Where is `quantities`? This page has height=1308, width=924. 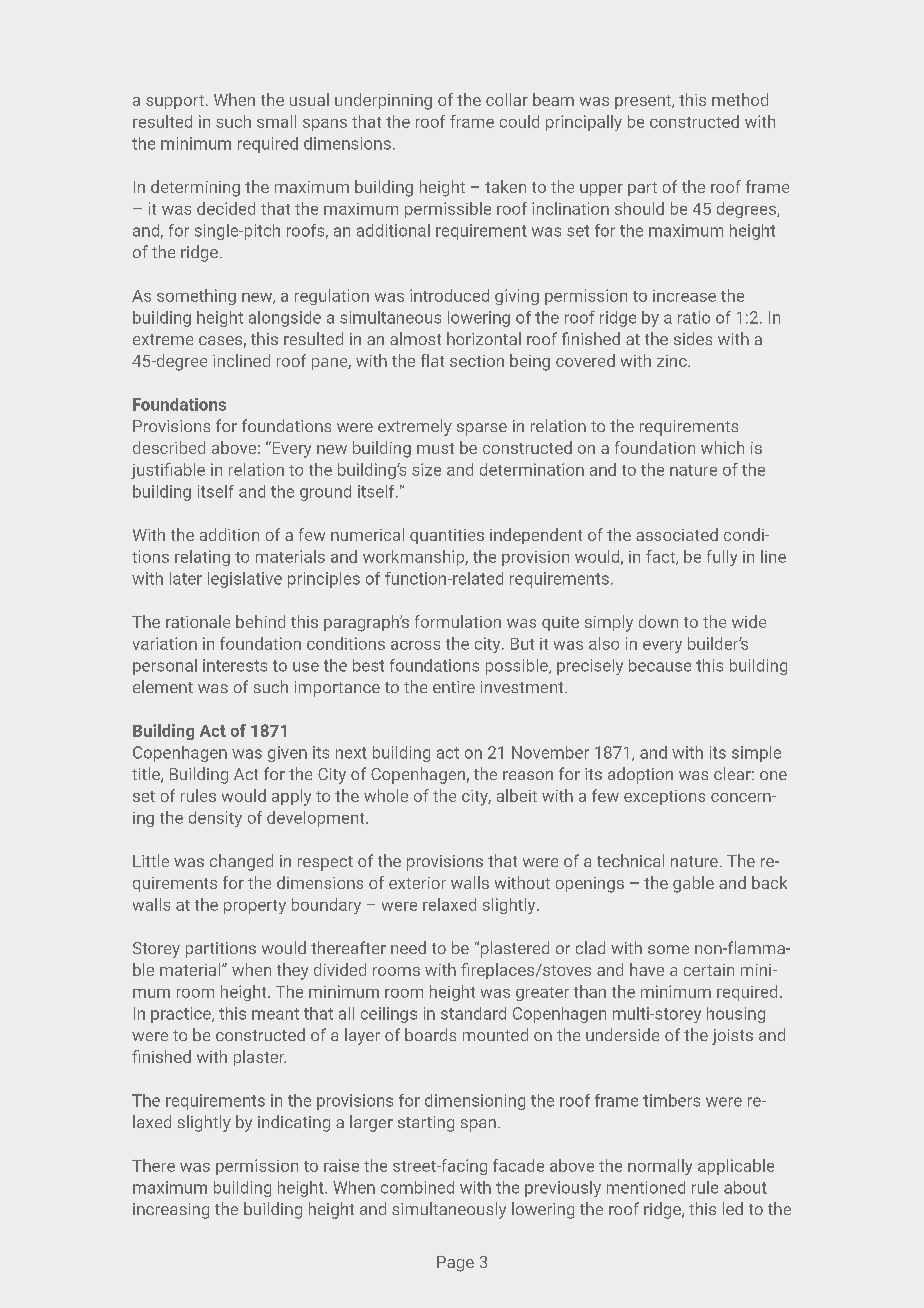
quantities is located at coordinates (447, 536).
